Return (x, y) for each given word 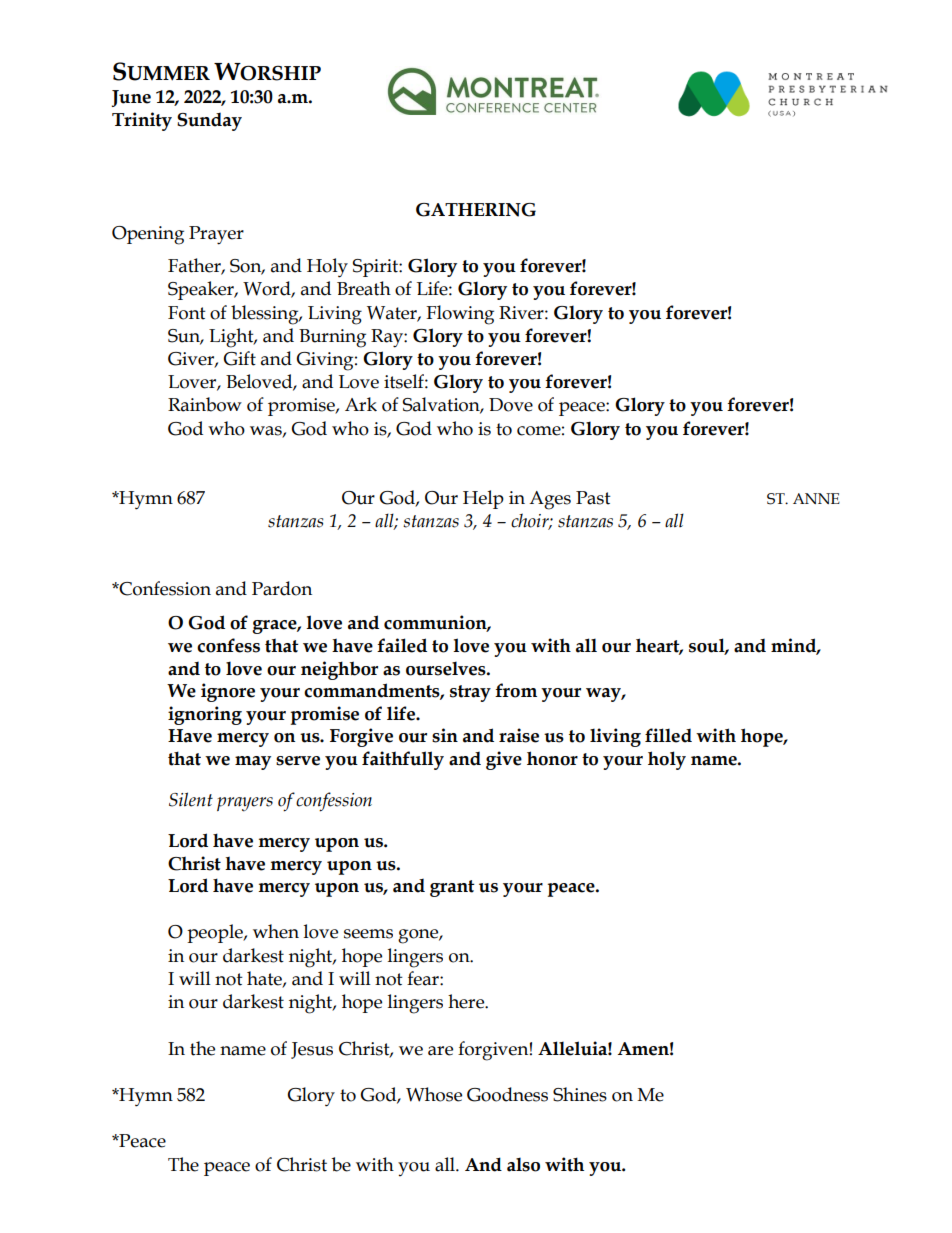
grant (452, 888)
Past (593, 498)
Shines (580, 1094)
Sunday (209, 122)
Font (187, 313)
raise (519, 735)
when (276, 931)
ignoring (205, 715)
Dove (511, 405)
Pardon (282, 588)
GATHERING (476, 210)
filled (668, 735)
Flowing (460, 315)
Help (483, 499)
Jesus (312, 1050)
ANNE (816, 498)
